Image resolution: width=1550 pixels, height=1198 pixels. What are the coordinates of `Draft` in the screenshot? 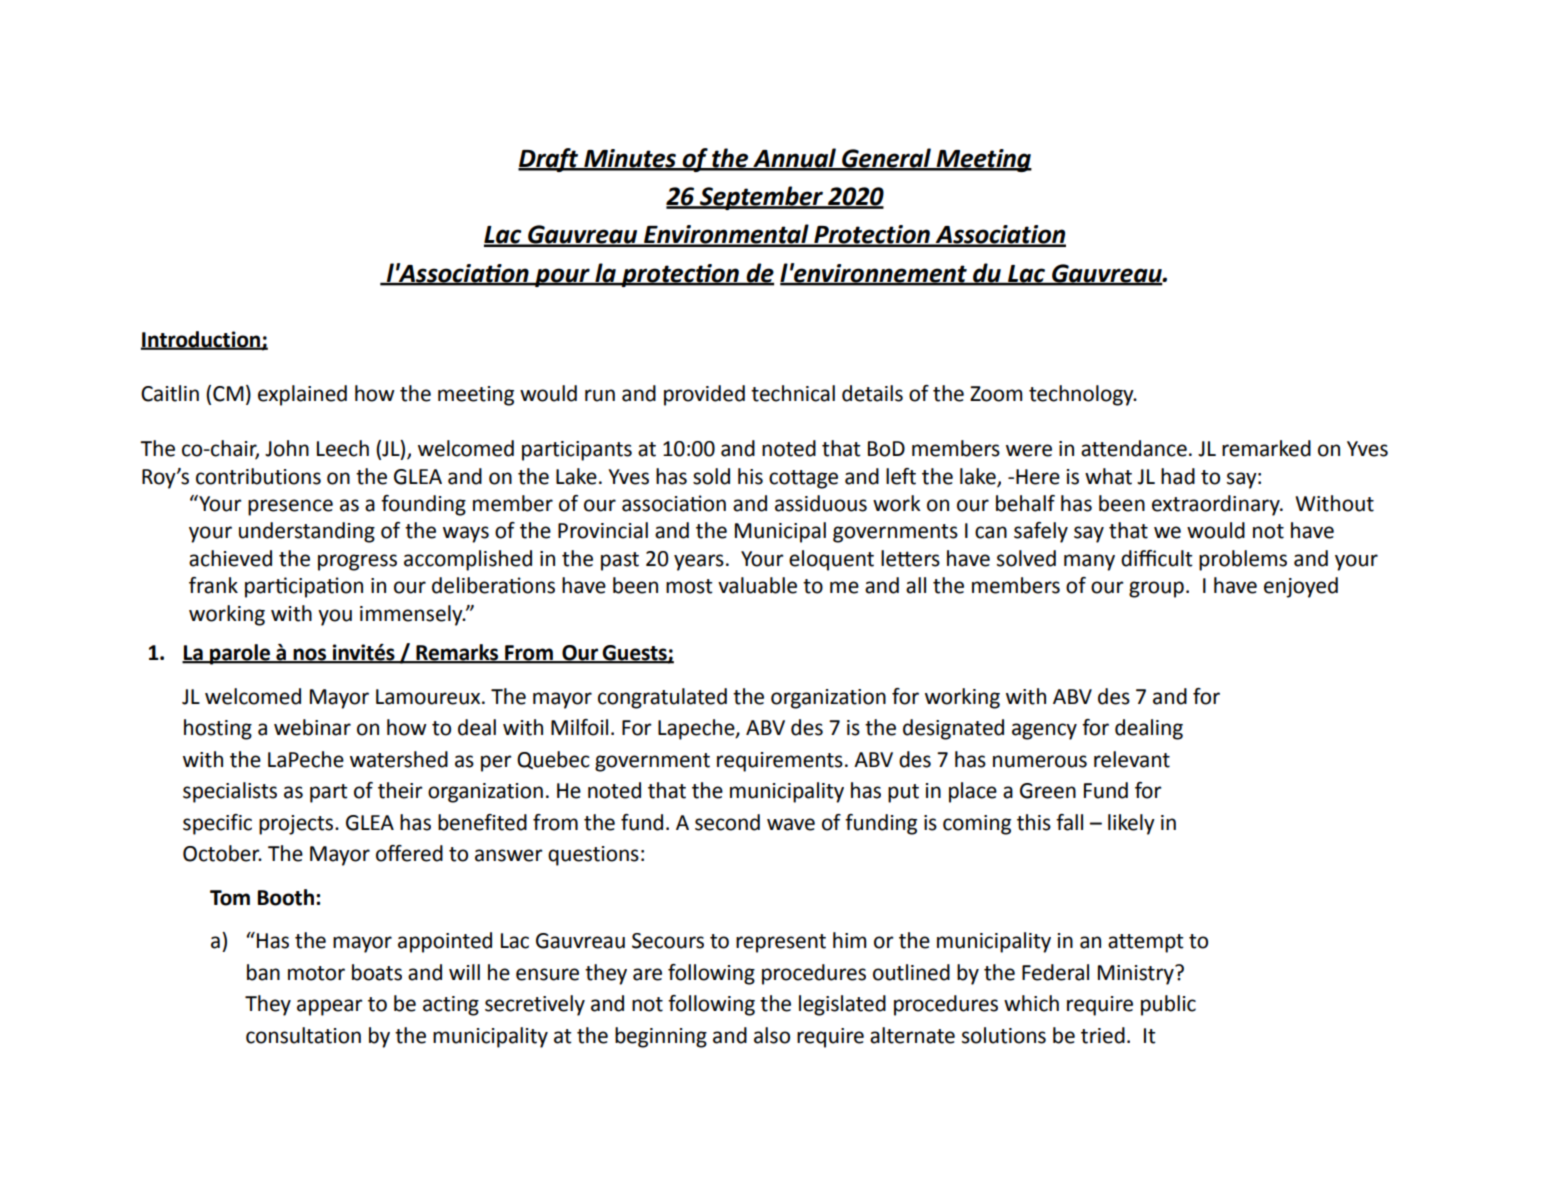 It's located at (549, 160).
